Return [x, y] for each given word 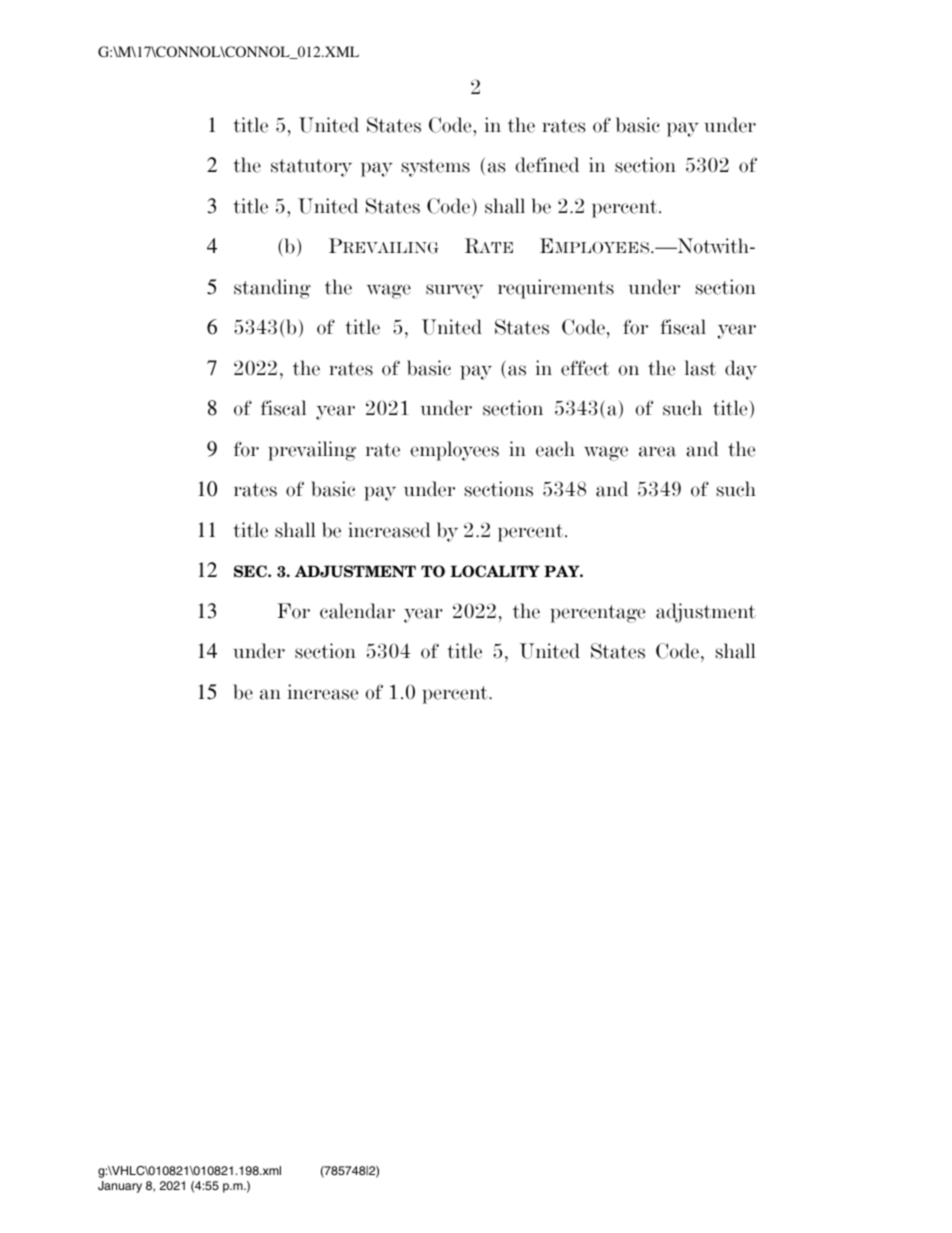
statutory [311, 168]
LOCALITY [495, 571]
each [555, 449]
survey [454, 291]
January [120, 1187]
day [741, 370]
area [657, 451]
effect [585, 368]
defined [547, 165]
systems [436, 168]
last [700, 368]
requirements [556, 289]
